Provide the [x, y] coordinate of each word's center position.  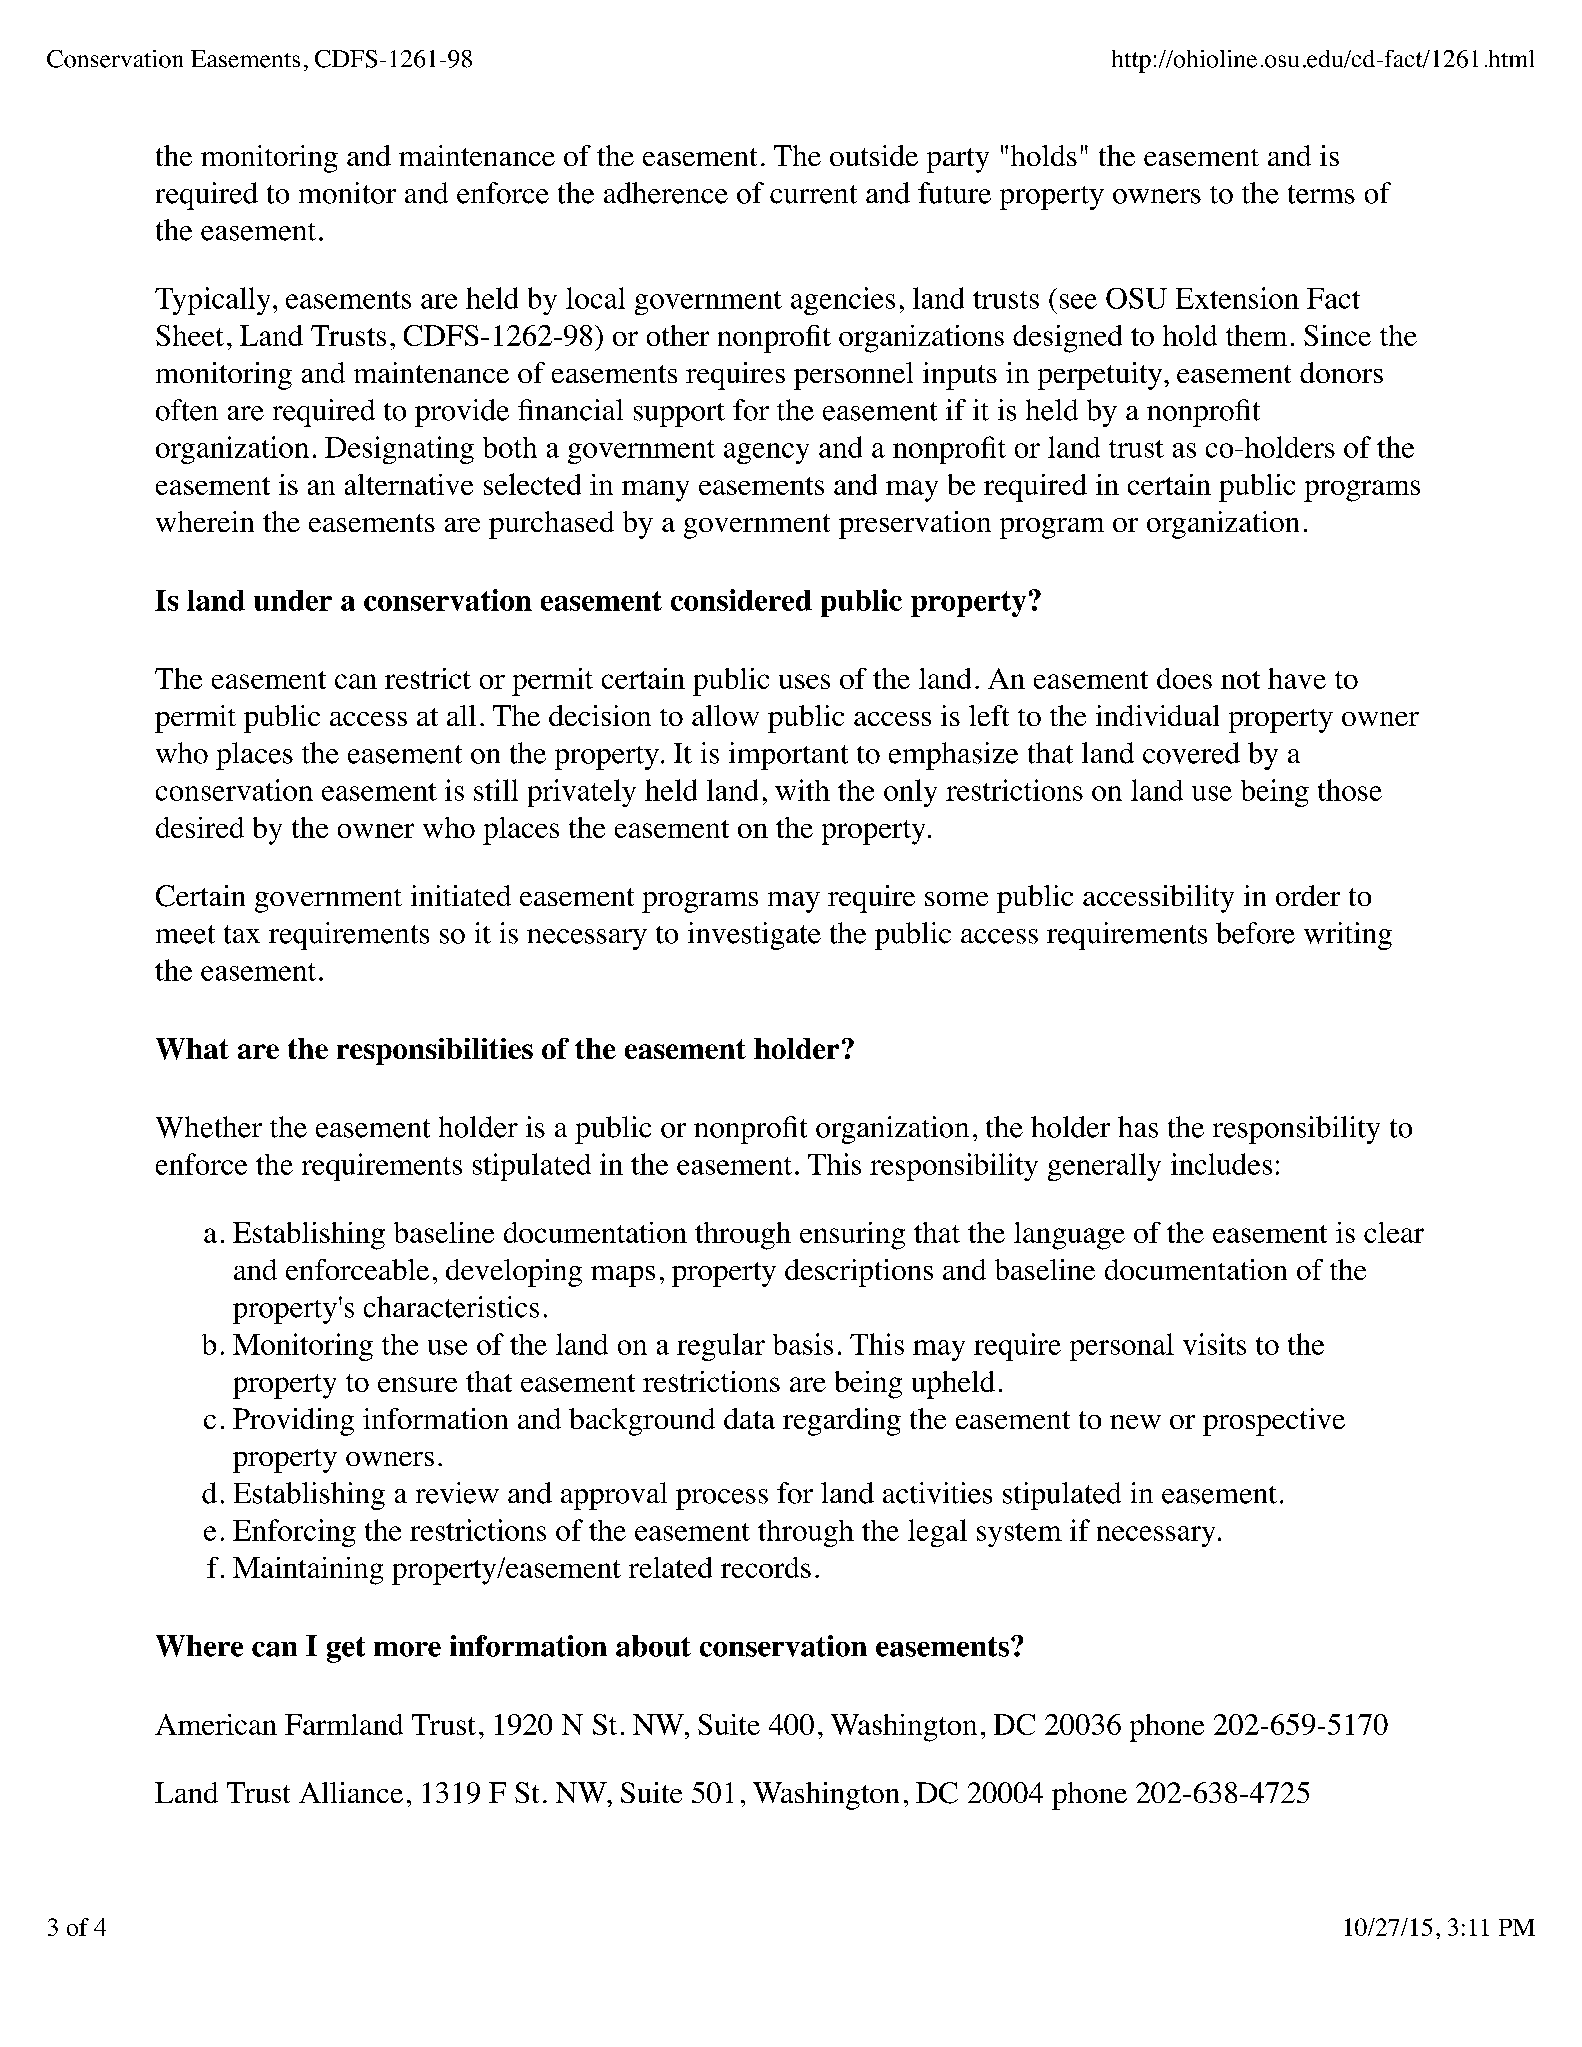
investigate [754, 936]
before [1255, 933]
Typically [212, 301]
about [653, 1646]
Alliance [351, 1792]
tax [242, 934]
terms [1321, 194]
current [813, 194]
